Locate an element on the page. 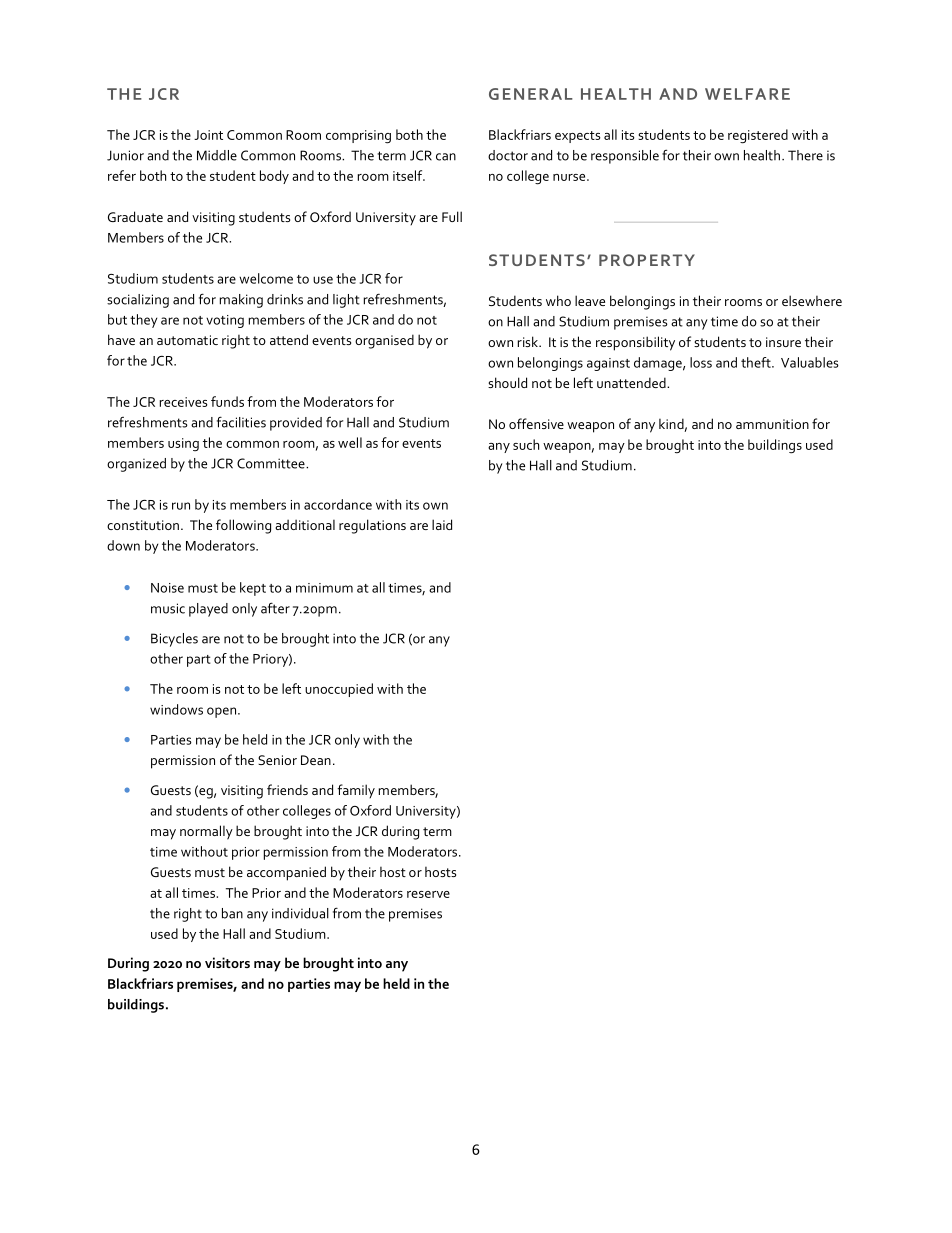 This image has width=952, height=1233. registered is located at coordinates (758, 136).
